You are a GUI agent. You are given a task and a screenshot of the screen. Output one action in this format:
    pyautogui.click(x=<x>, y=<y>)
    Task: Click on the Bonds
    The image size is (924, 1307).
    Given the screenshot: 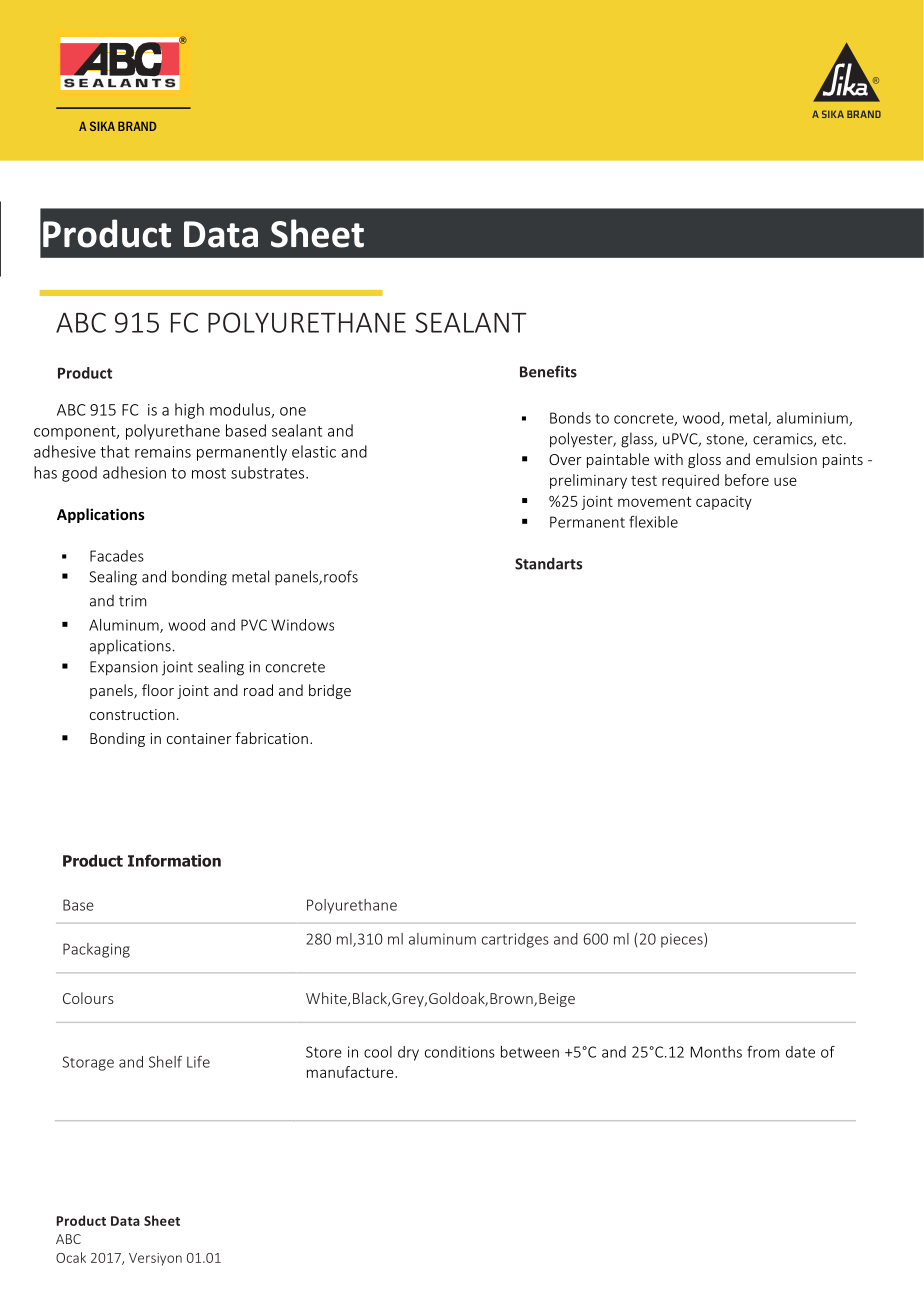 What is the action you would take?
    pyautogui.click(x=570, y=418)
